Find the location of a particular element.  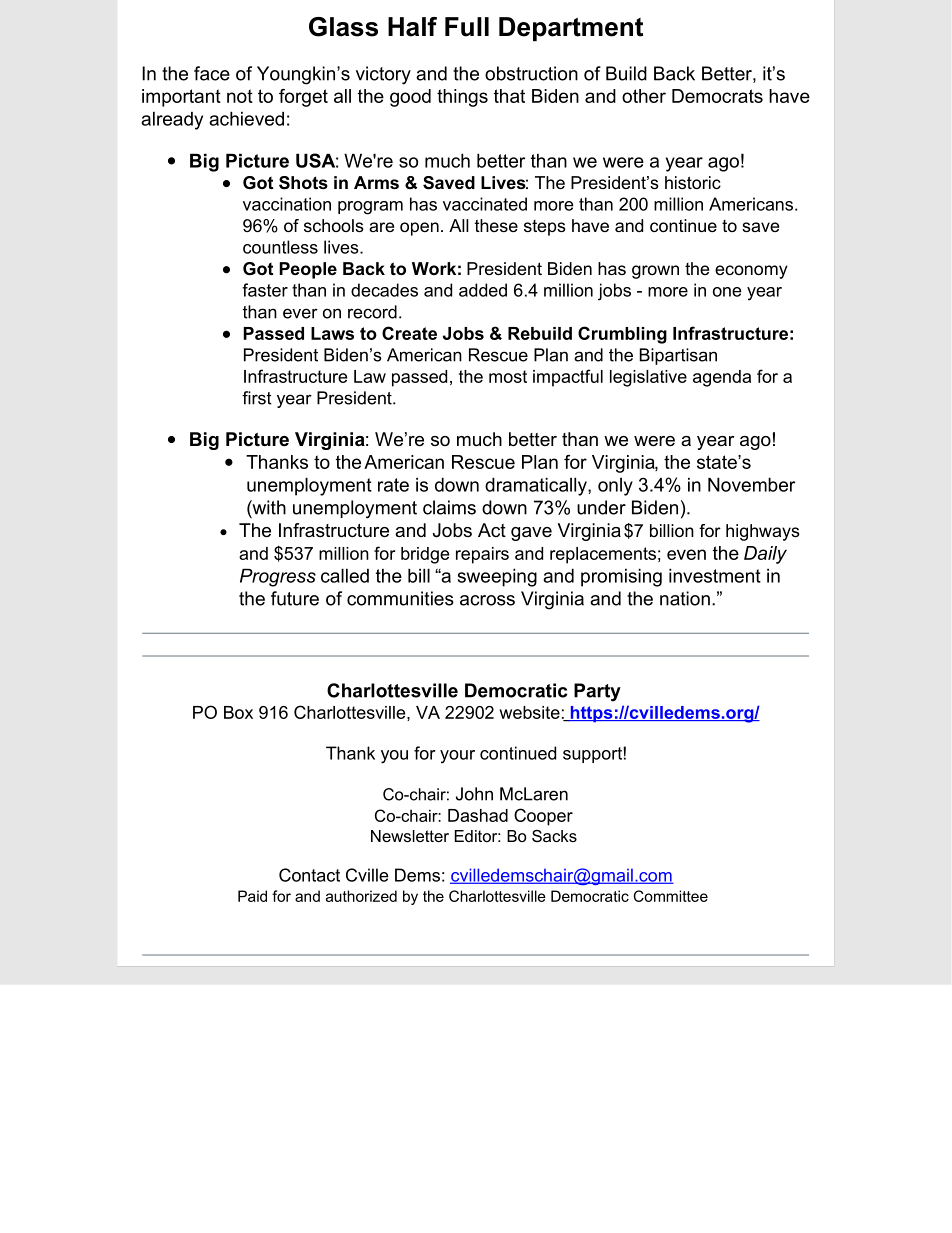

Newsletter is located at coordinates (410, 836).
